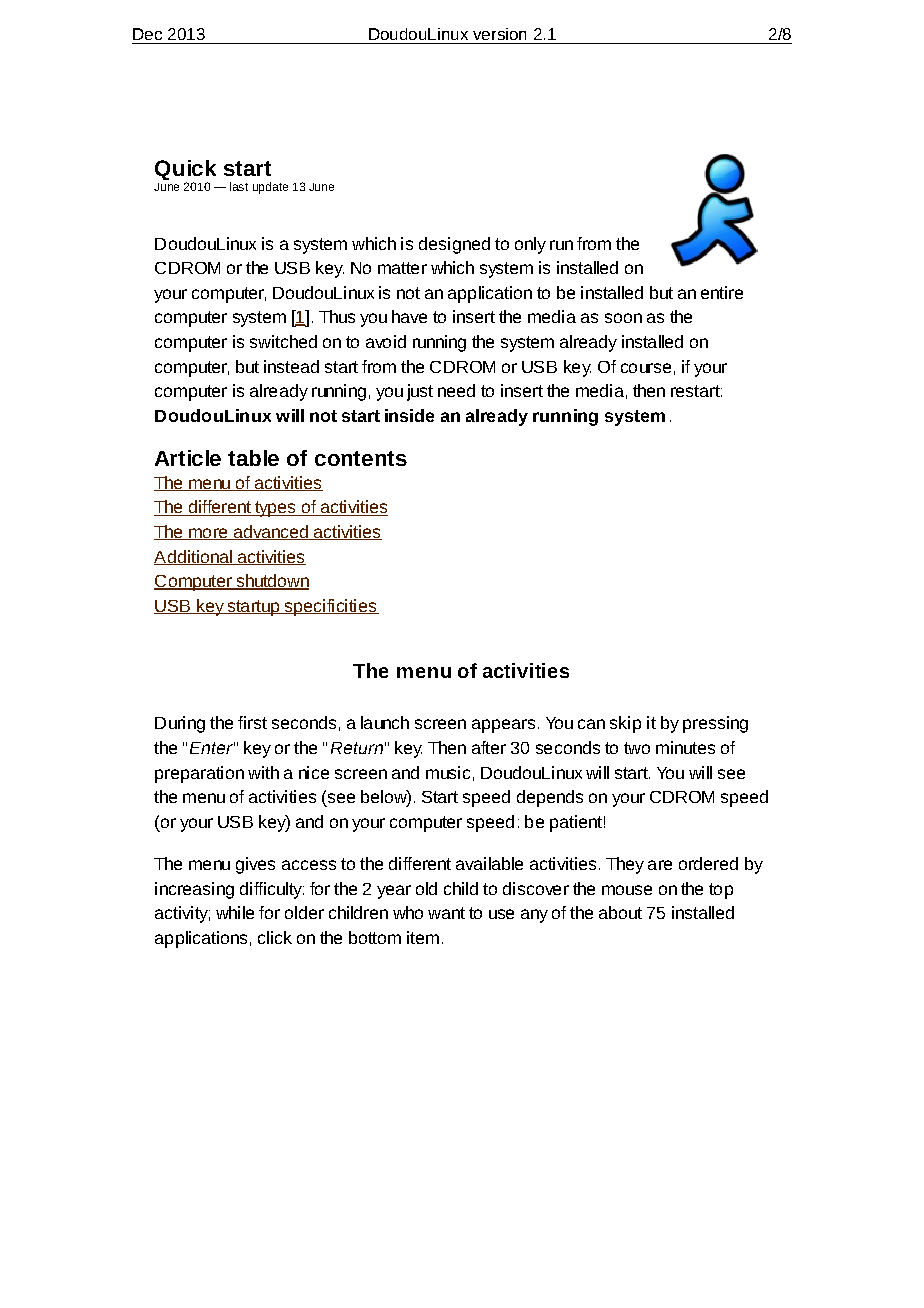 This page has width=924, height=1308. What do you see at coordinates (530, 245) in the page?
I see `only` at bounding box center [530, 245].
